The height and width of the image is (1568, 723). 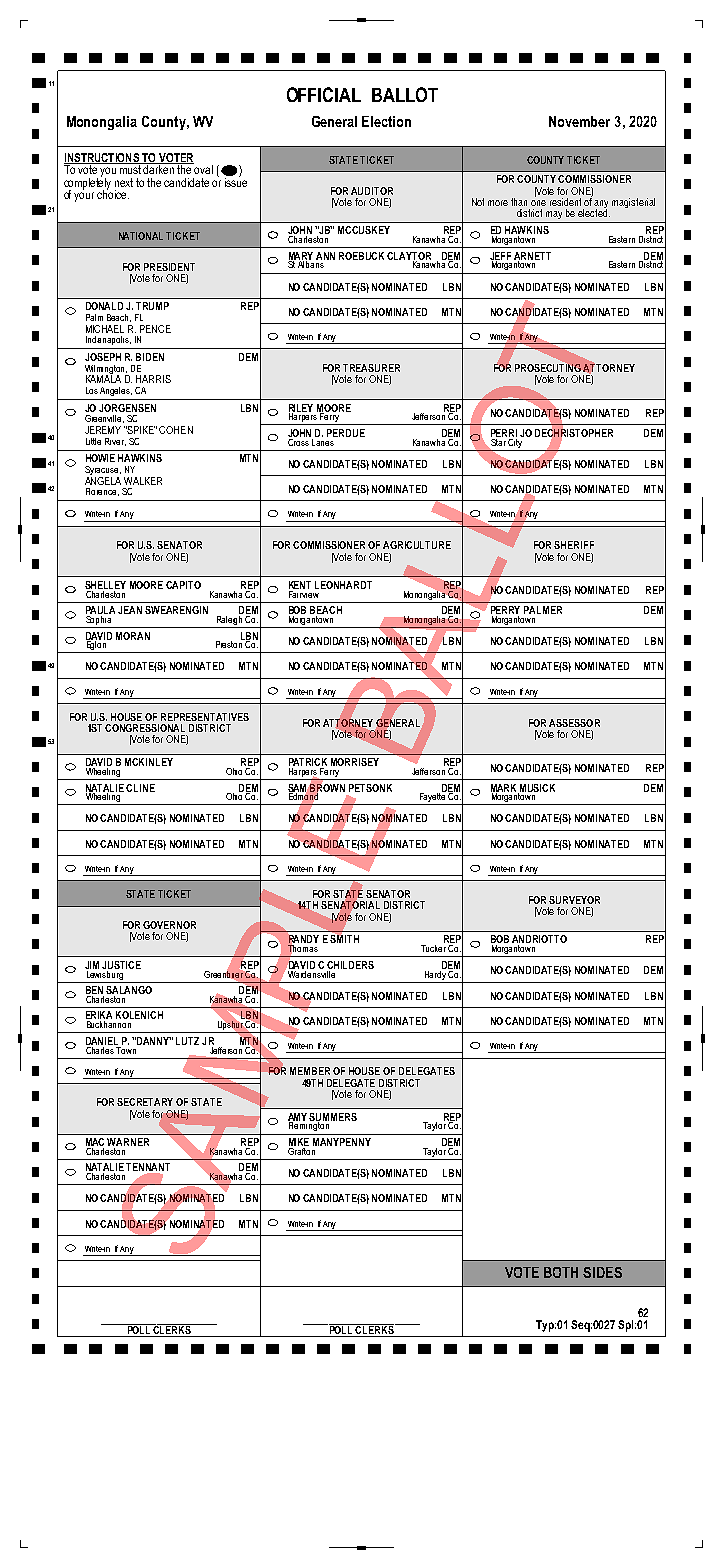 I want to click on November, so click(x=579, y=121).
